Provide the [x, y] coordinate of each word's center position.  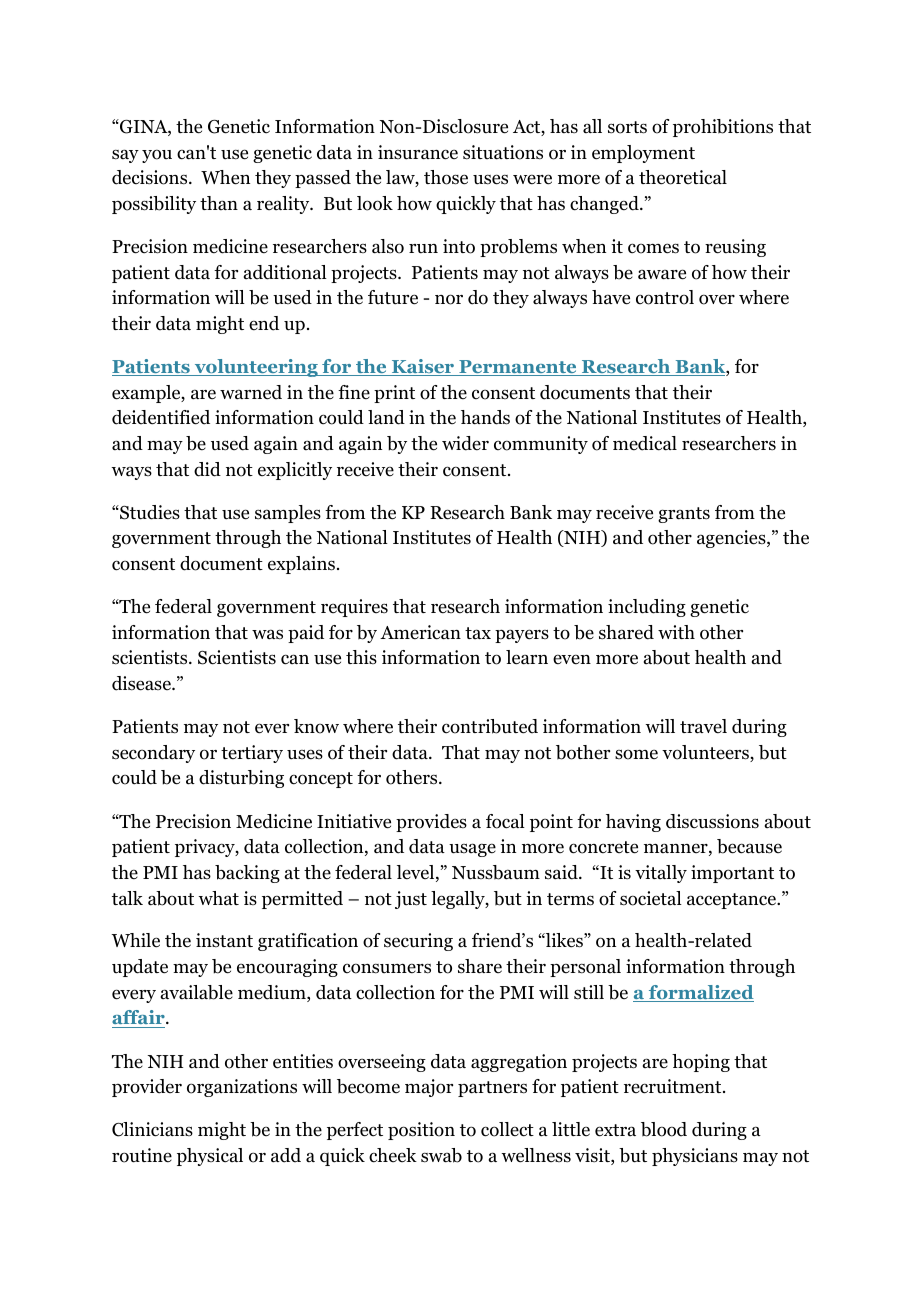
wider [465, 443]
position [421, 1131]
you [157, 156]
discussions [712, 821]
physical [210, 1157]
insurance [418, 152]
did [207, 469]
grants [684, 515]
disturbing [241, 779]
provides [431, 823]
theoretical [683, 177]
